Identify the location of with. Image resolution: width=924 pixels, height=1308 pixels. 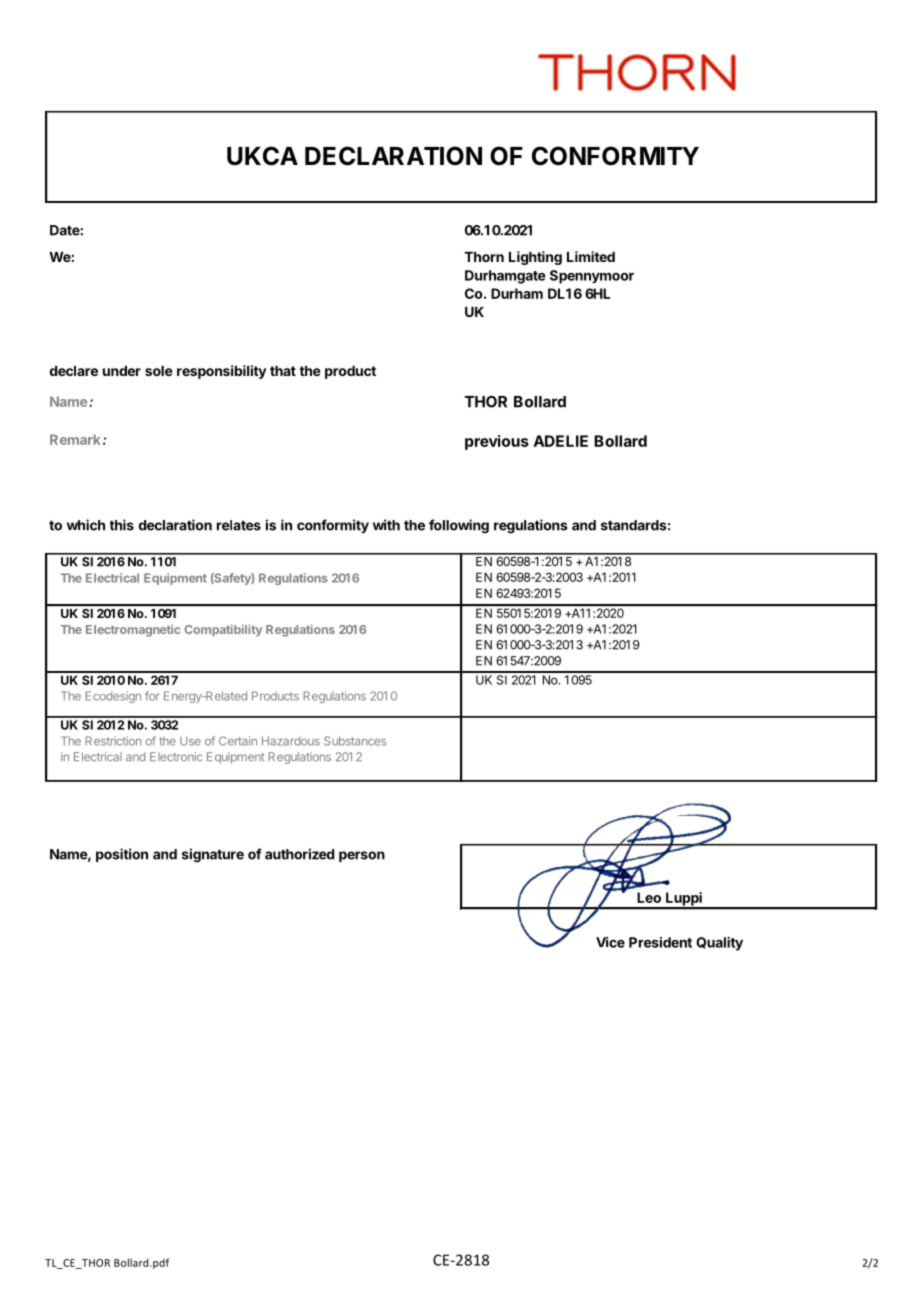
(386, 525).
